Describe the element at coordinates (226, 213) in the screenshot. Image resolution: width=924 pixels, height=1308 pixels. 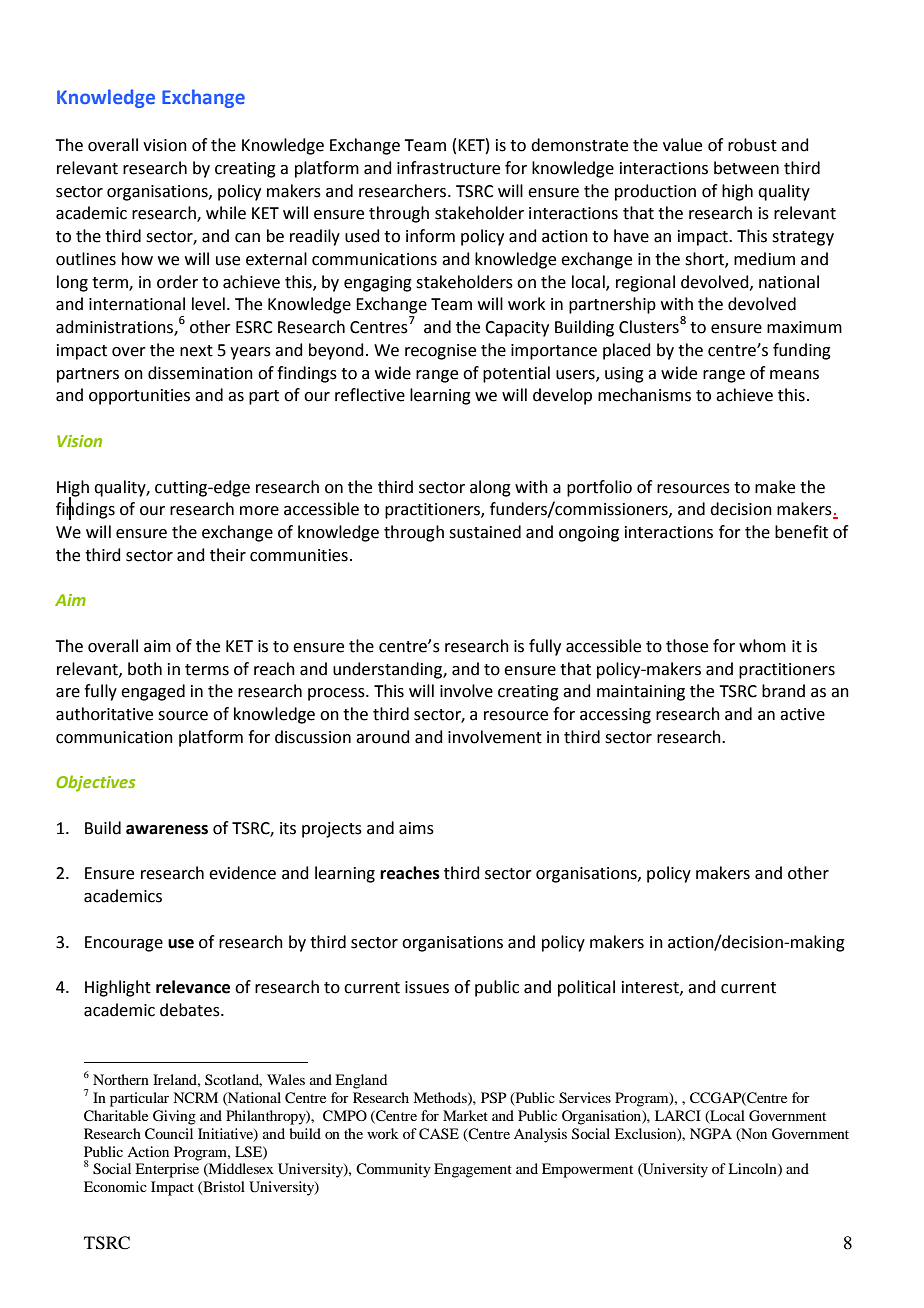
I see `while` at that location.
